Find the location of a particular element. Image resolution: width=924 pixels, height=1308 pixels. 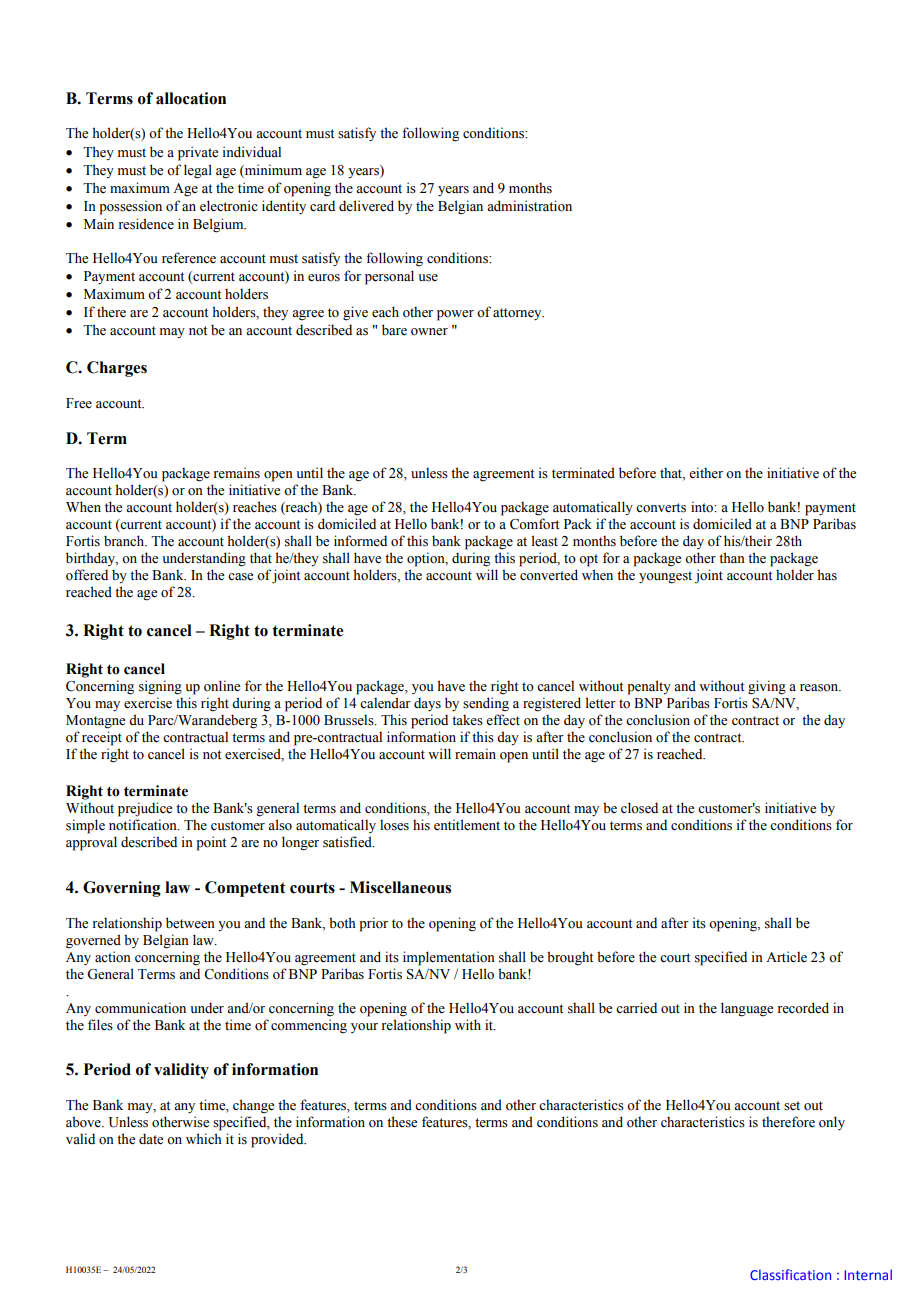

administration is located at coordinates (529, 206).
